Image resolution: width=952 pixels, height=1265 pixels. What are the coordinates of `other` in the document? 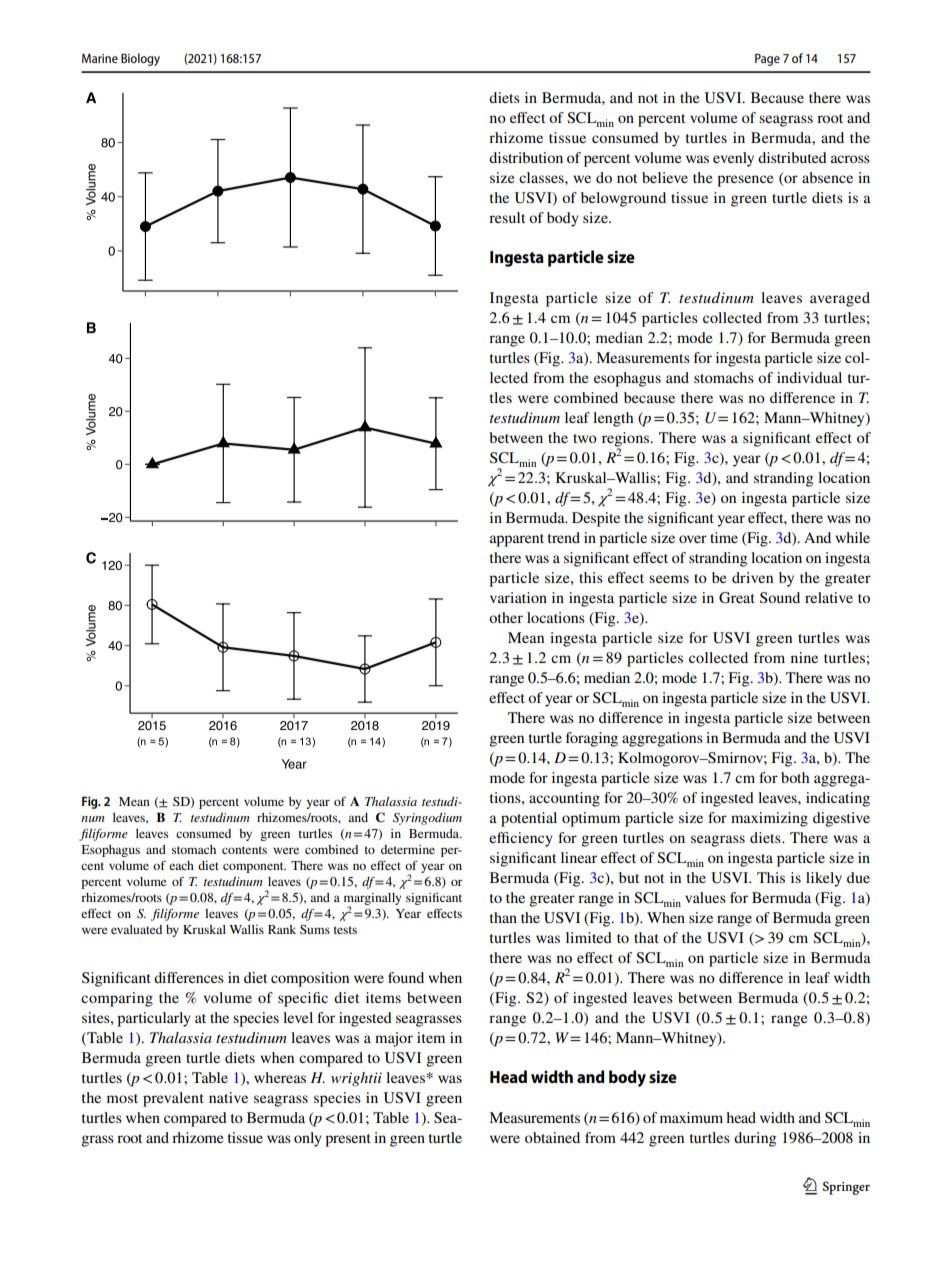 It's located at (506, 617).
